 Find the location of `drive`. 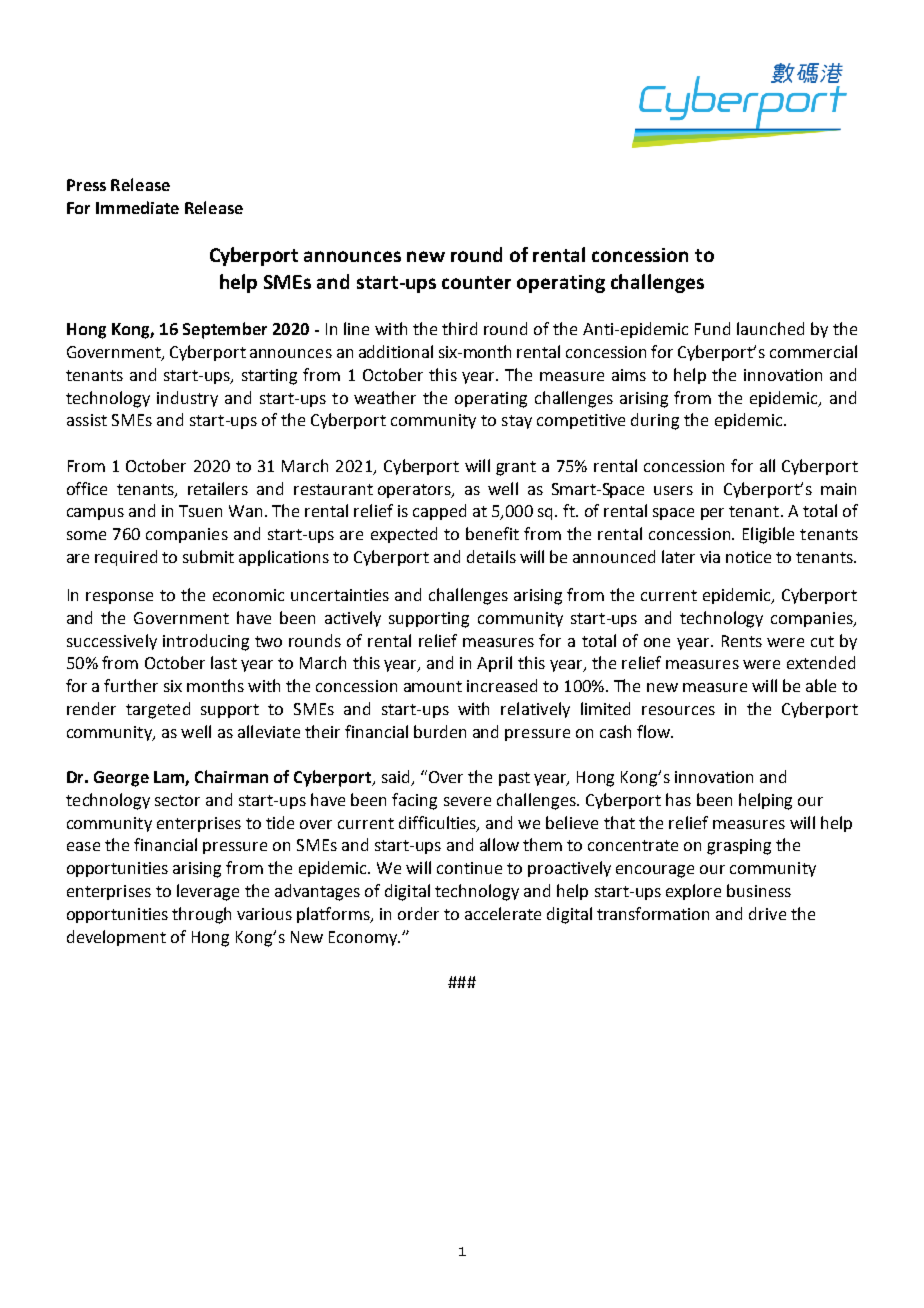

drive is located at coordinates (767, 913).
